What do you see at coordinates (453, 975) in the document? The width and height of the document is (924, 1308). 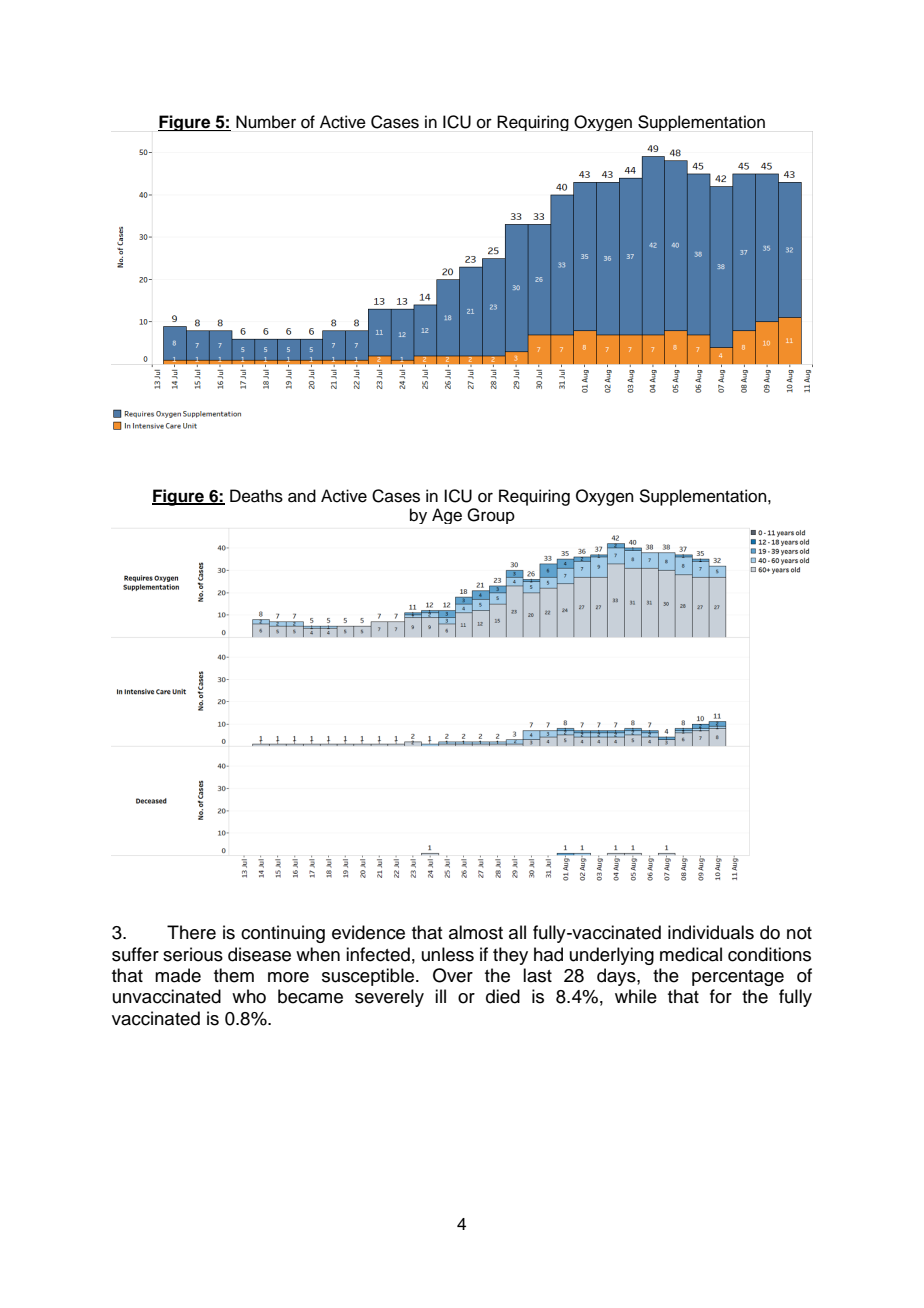 I see `Over` at bounding box center [453, 975].
